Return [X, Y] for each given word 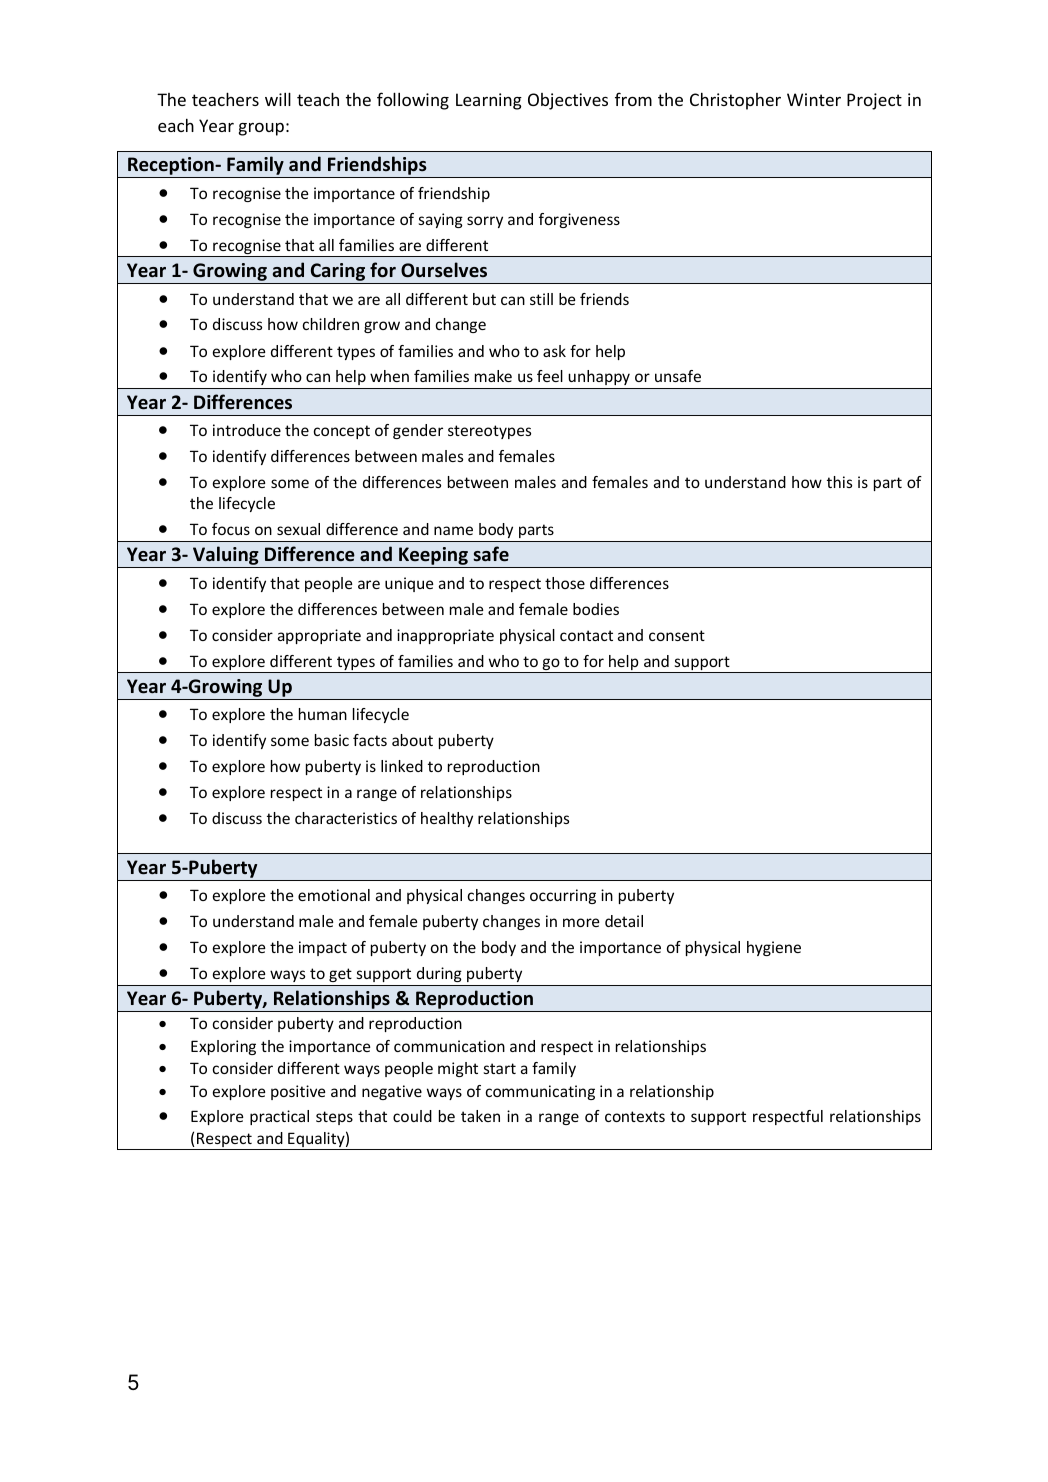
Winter [814, 99]
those [565, 583]
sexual [298, 529]
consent [677, 635]
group [261, 129]
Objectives [568, 101]
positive [298, 1092]
